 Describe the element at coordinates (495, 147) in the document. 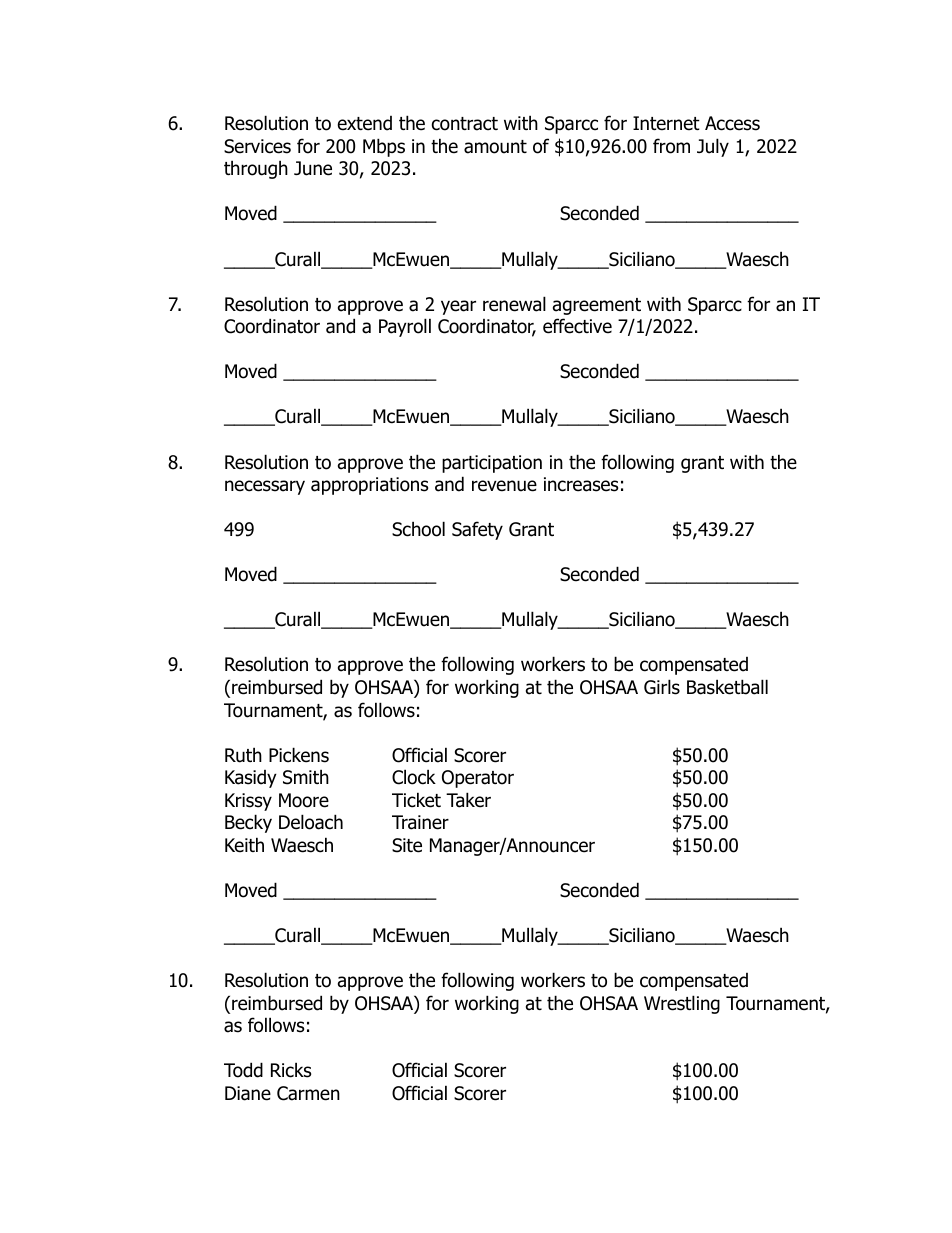

I see `amount` at that location.
